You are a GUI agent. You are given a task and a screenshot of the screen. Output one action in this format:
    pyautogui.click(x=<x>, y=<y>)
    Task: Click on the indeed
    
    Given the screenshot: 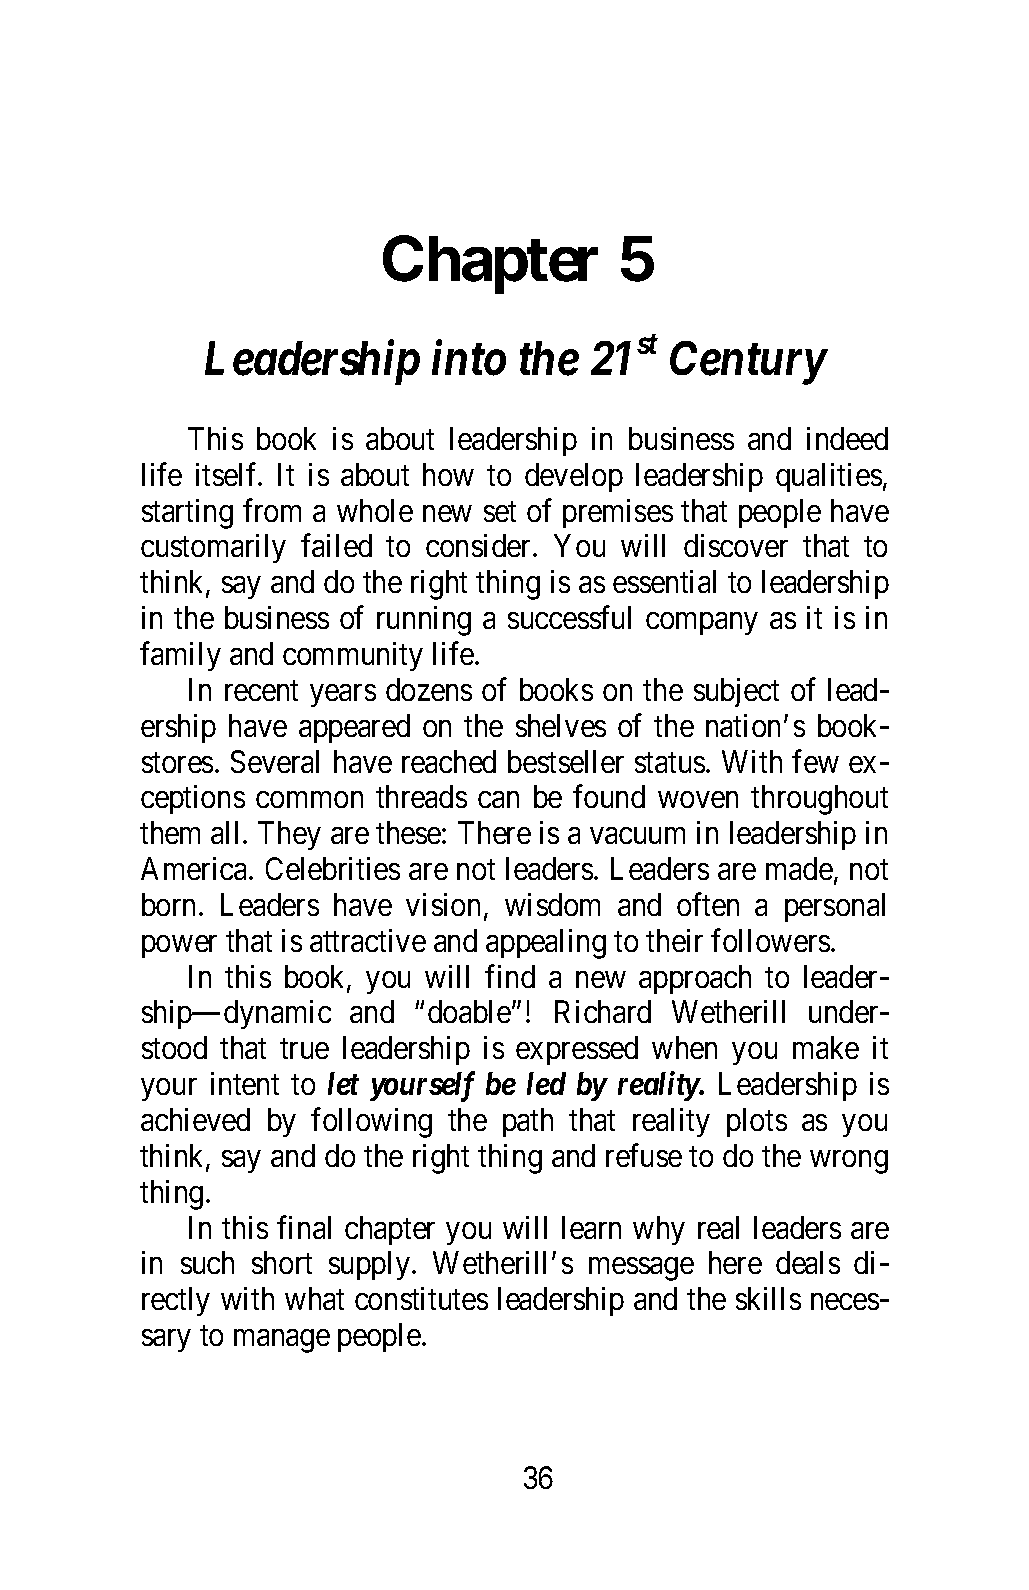 What is the action you would take?
    pyautogui.click(x=847, y=438)
